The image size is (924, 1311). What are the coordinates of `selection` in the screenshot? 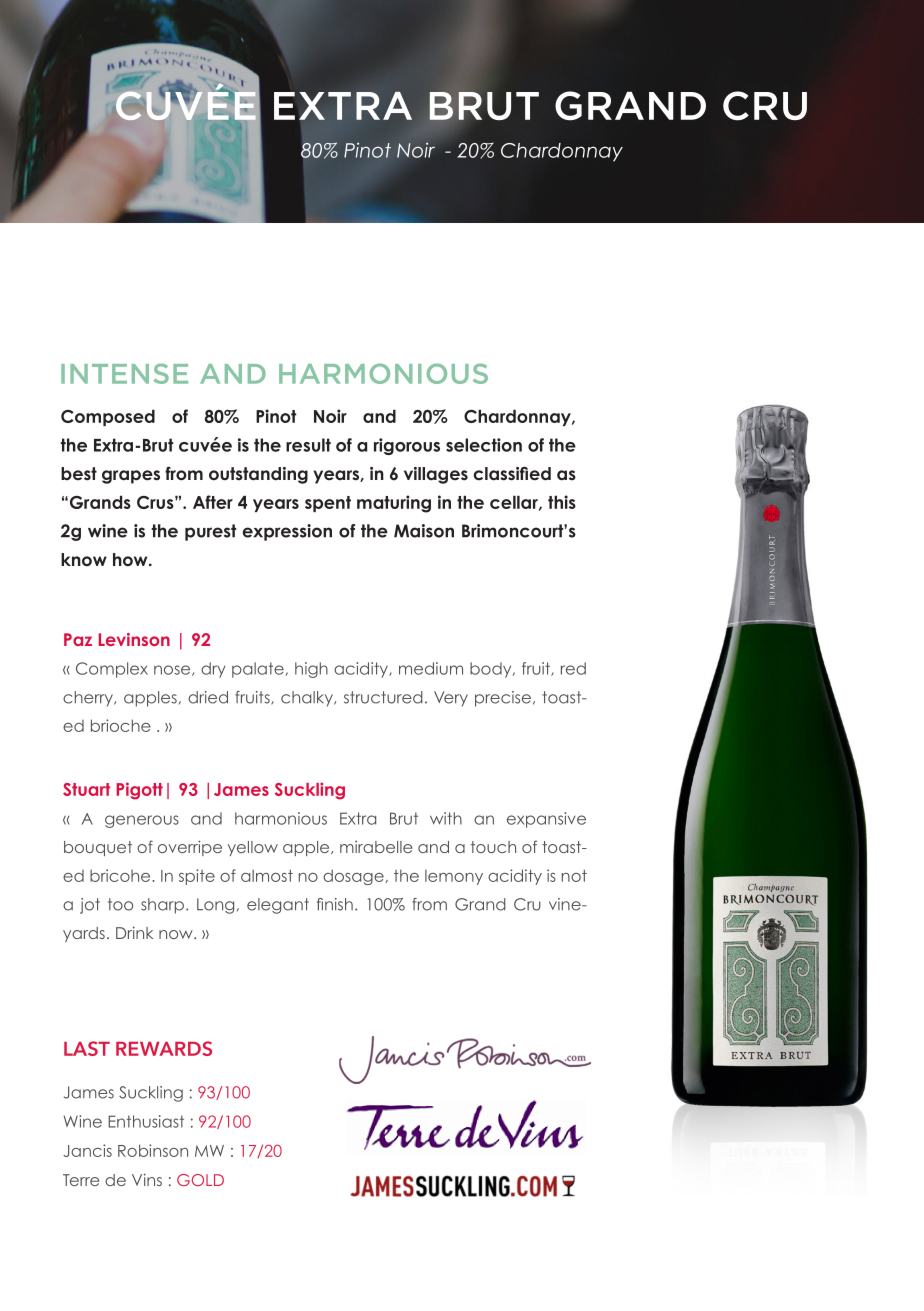 It's located at (484, 445).
